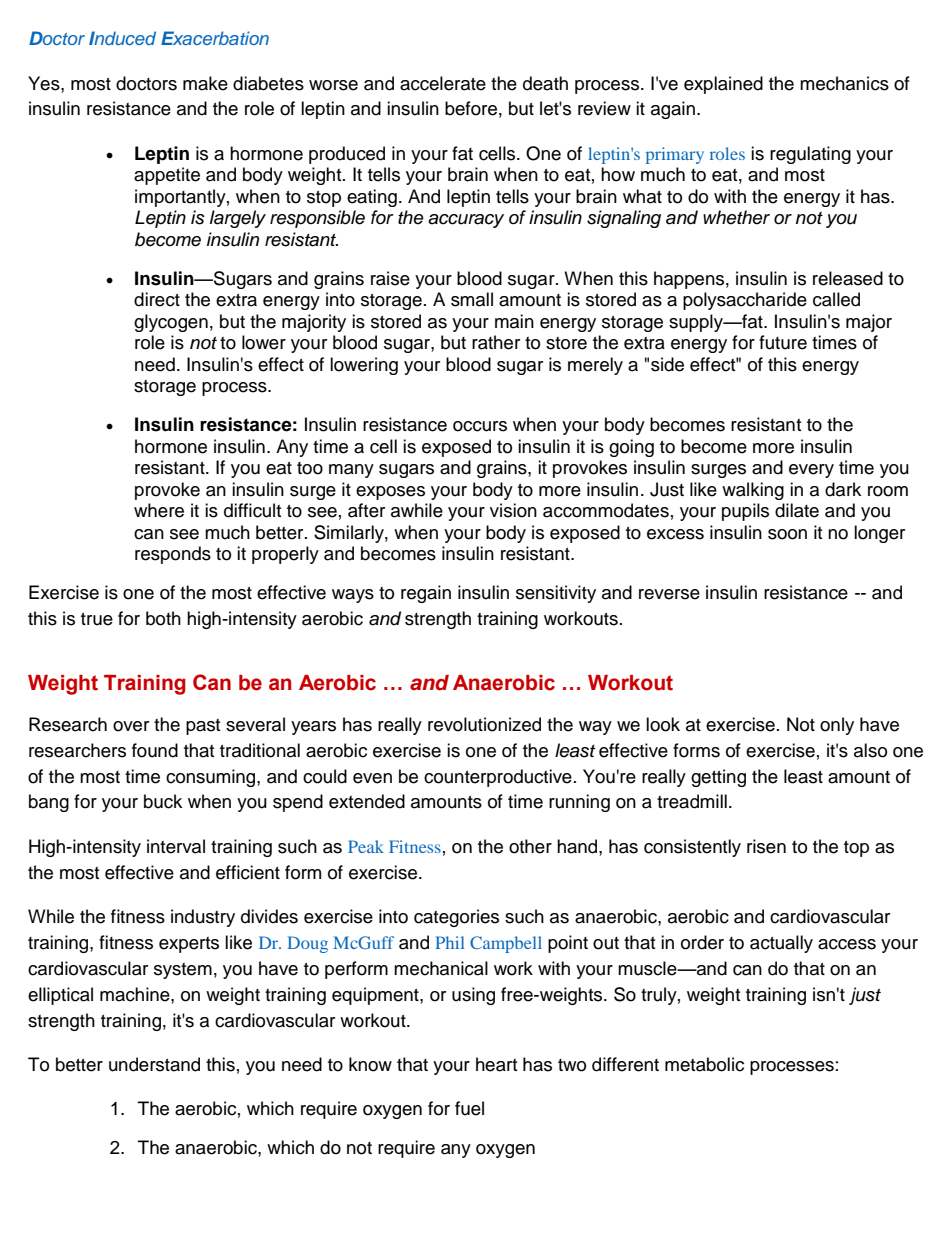  I want to click on accelerate, so click(443, 83).
